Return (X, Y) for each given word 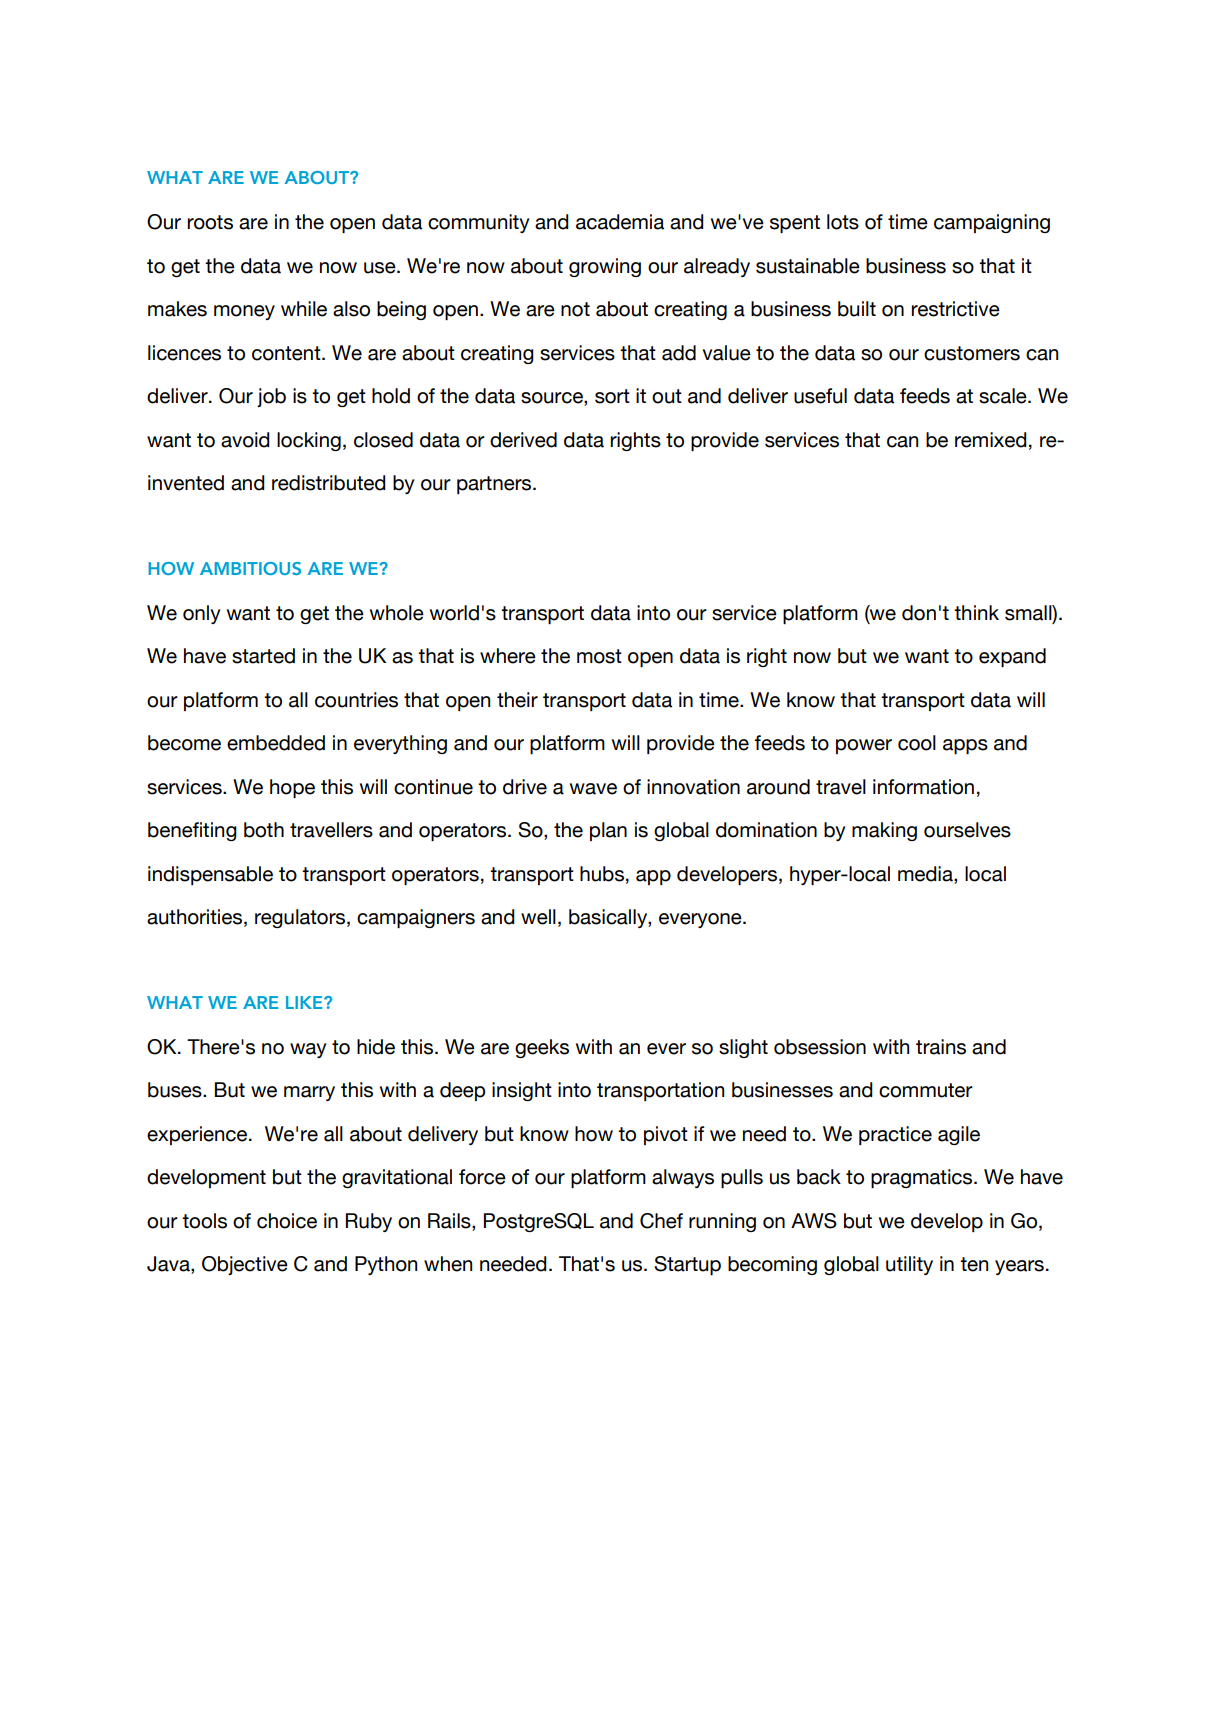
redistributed (329, 483)
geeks (542, 1048)
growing (605, 267)
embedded (276, 743)
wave (593, 789)
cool (917, 743)
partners (495, 485)
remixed (991, 440)
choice (287, 1221)
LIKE (305, 1002)
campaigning (992, 223)
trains (941, 1047)
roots (210, 222)
